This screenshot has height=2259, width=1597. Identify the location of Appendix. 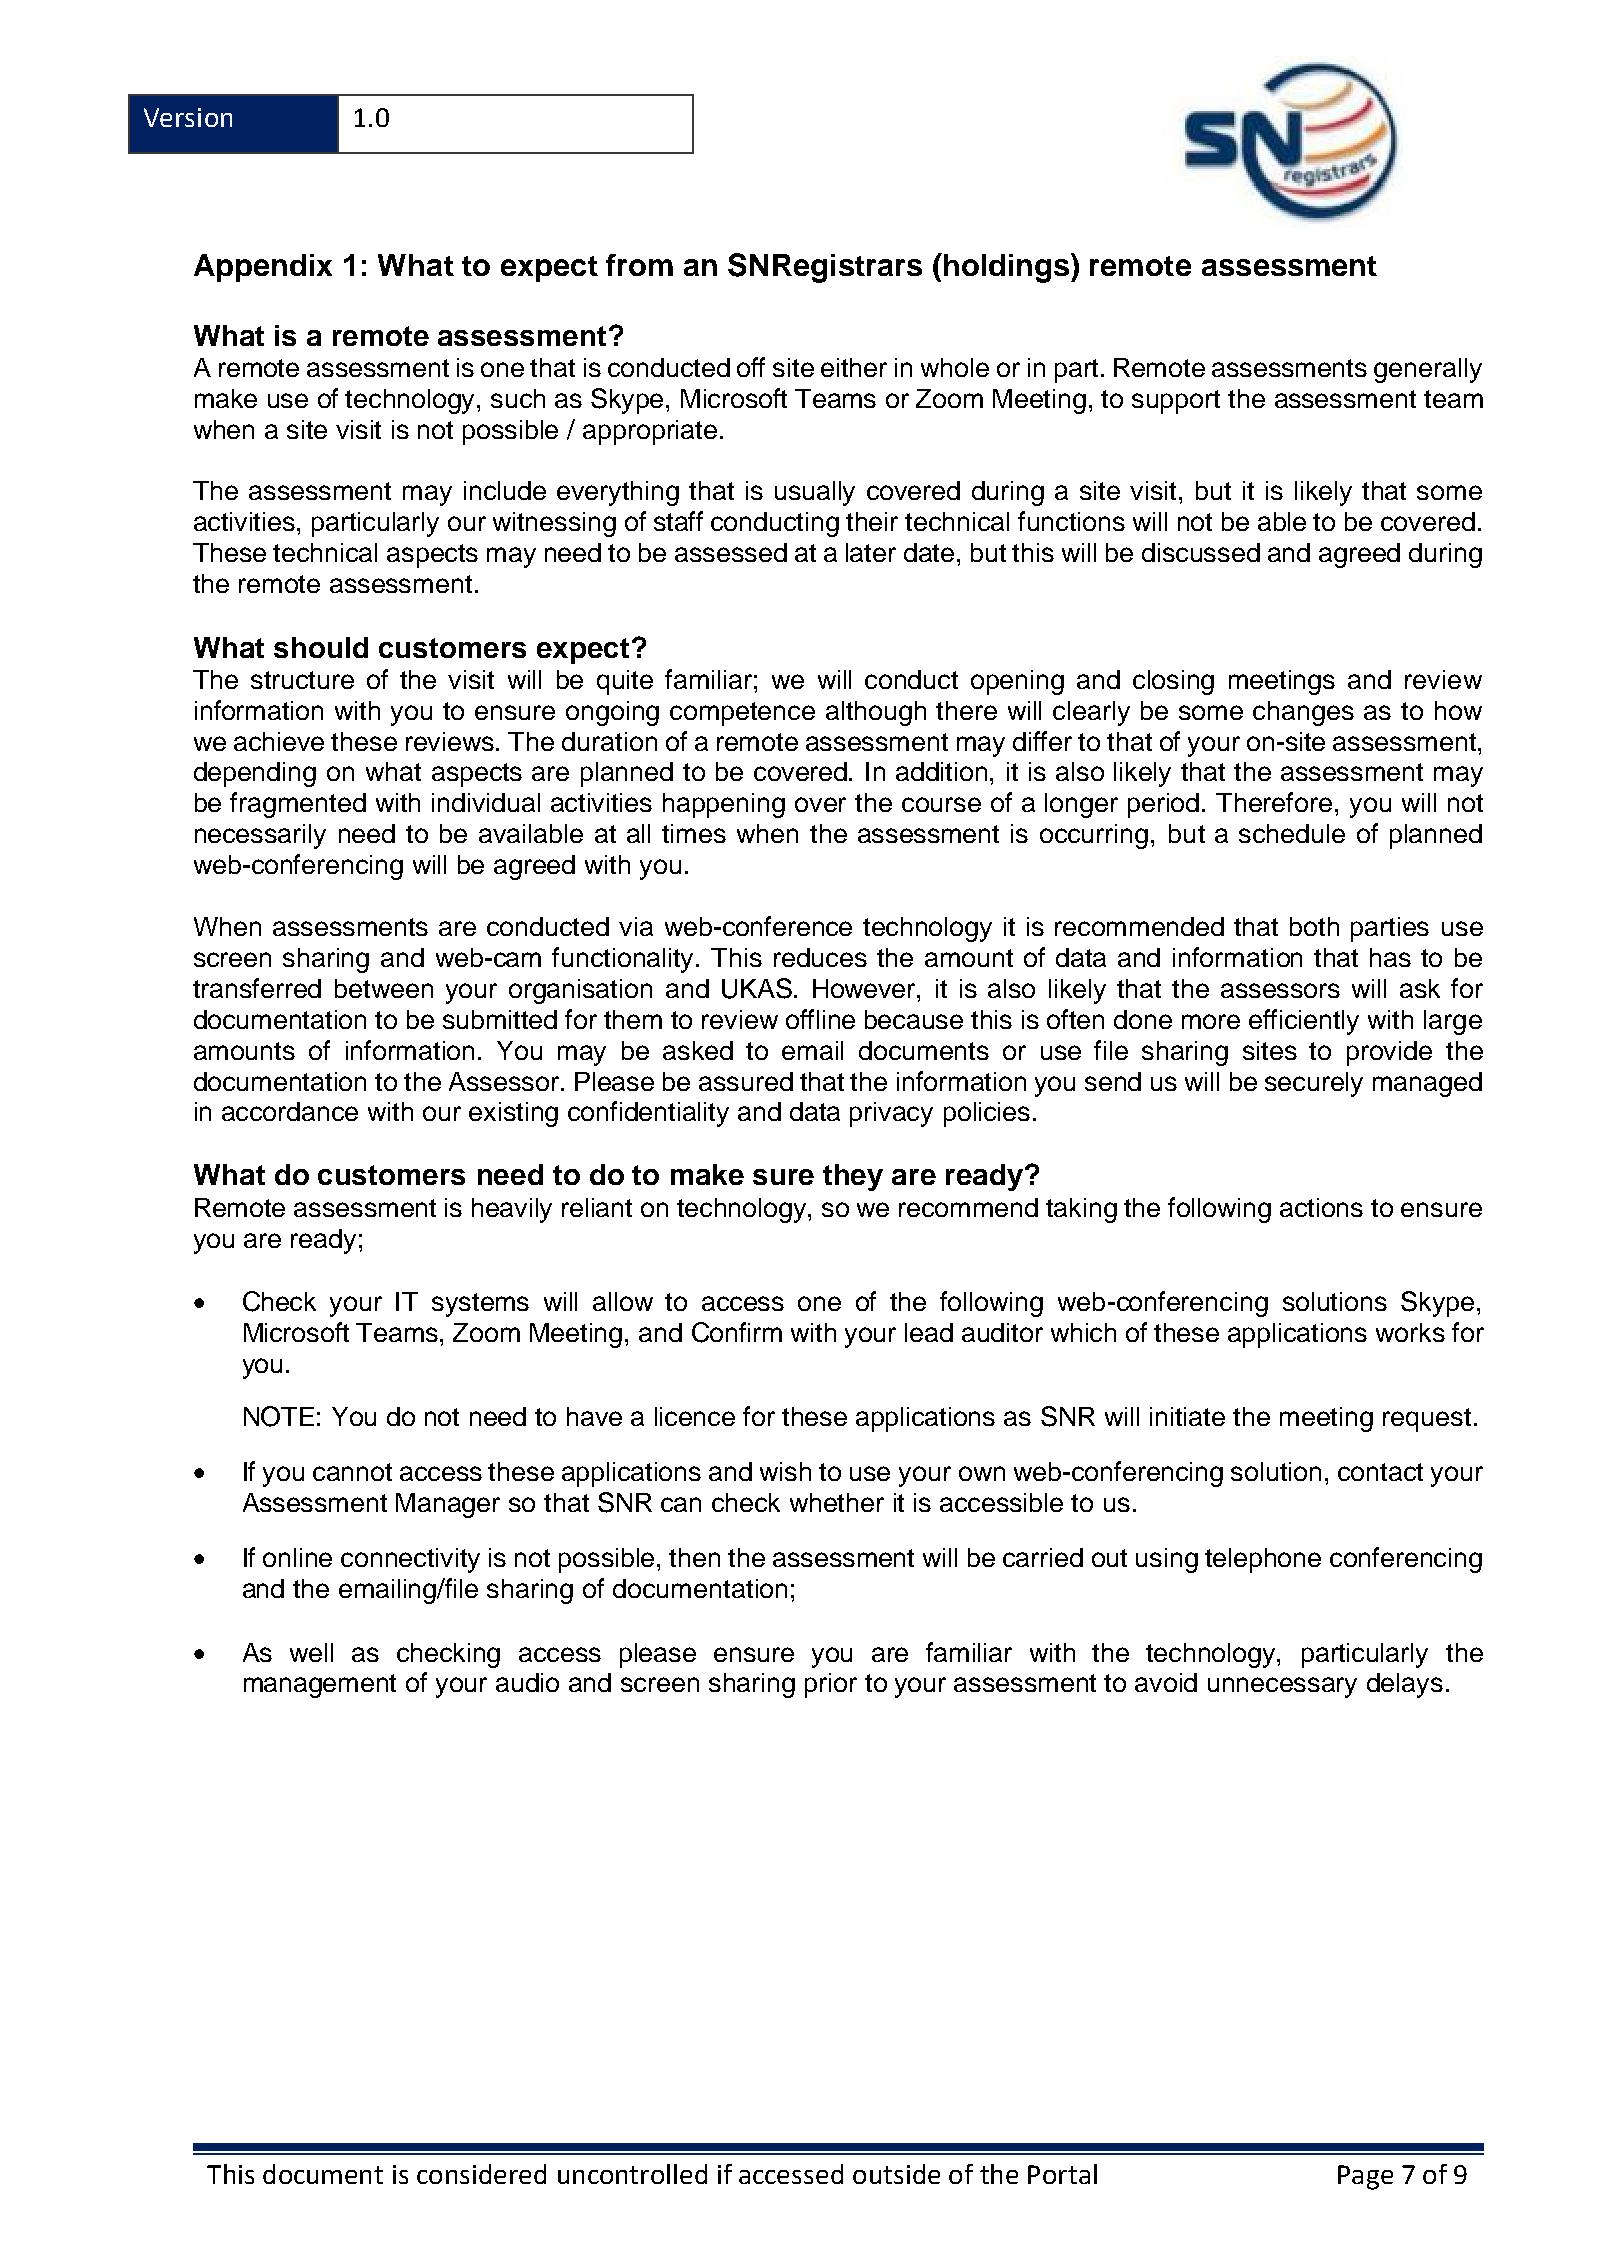
(263, 268).
